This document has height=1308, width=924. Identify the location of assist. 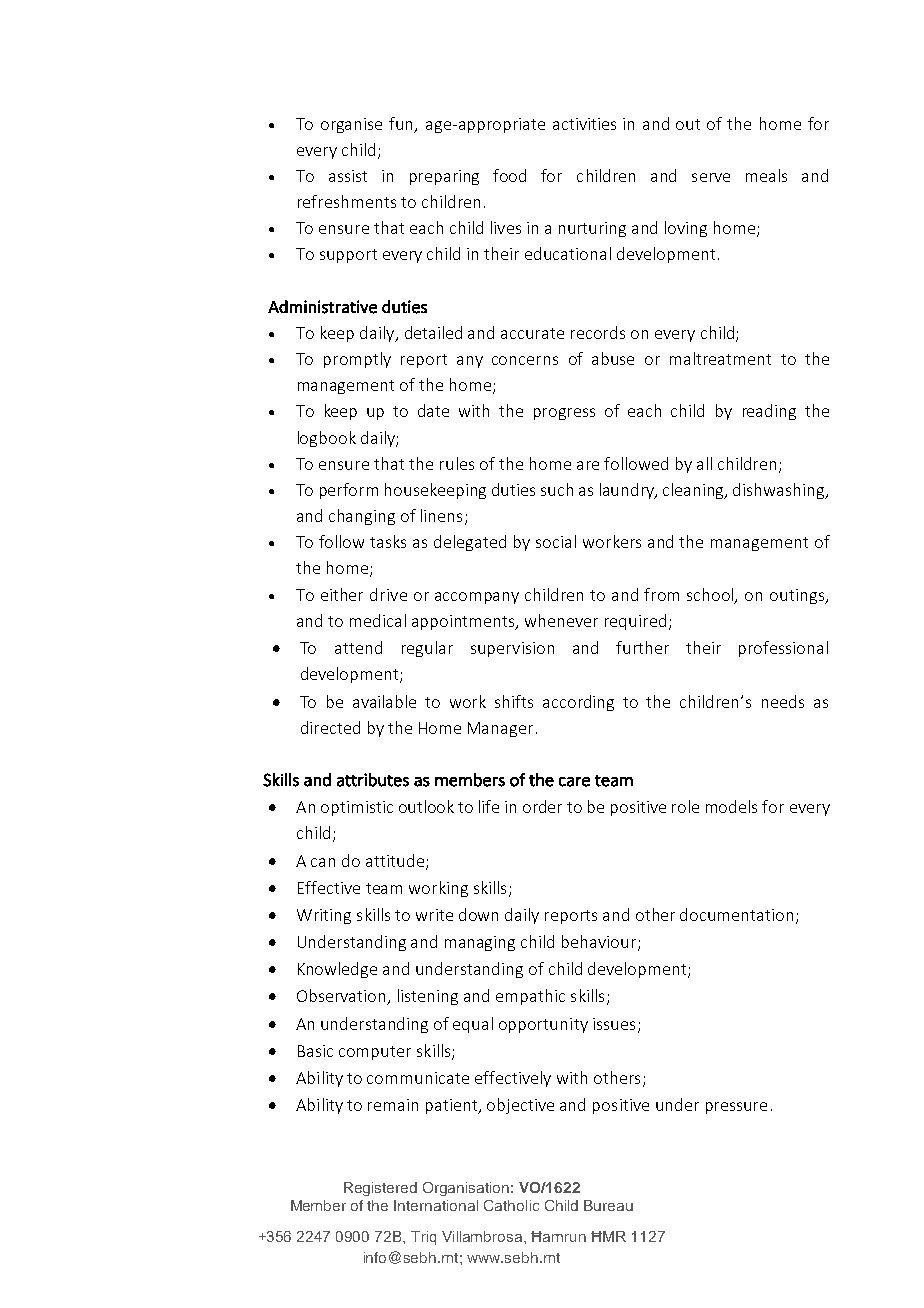
(348, 176).
